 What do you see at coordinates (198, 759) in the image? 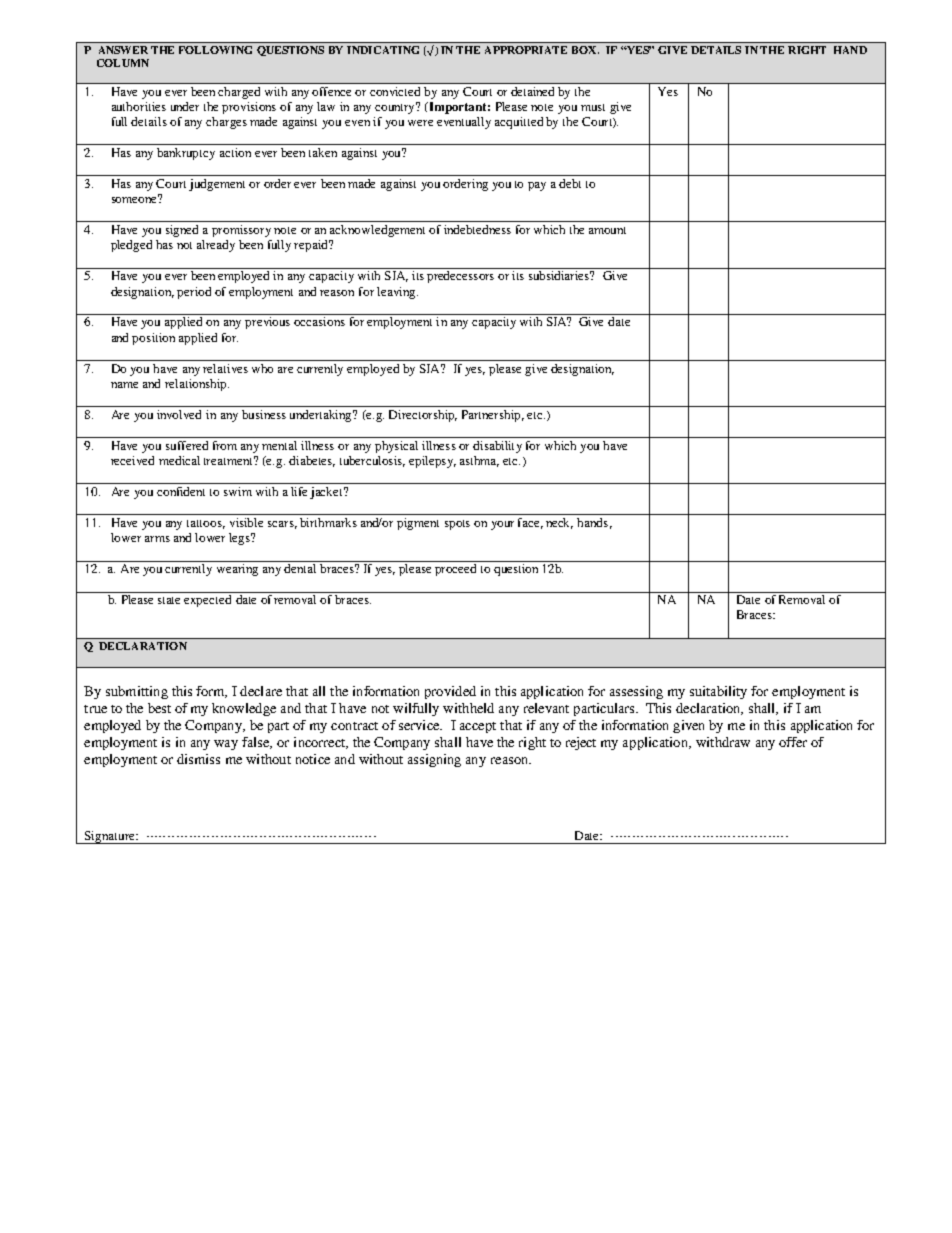
I see `dismiss` at bounding box center [198, 759].
